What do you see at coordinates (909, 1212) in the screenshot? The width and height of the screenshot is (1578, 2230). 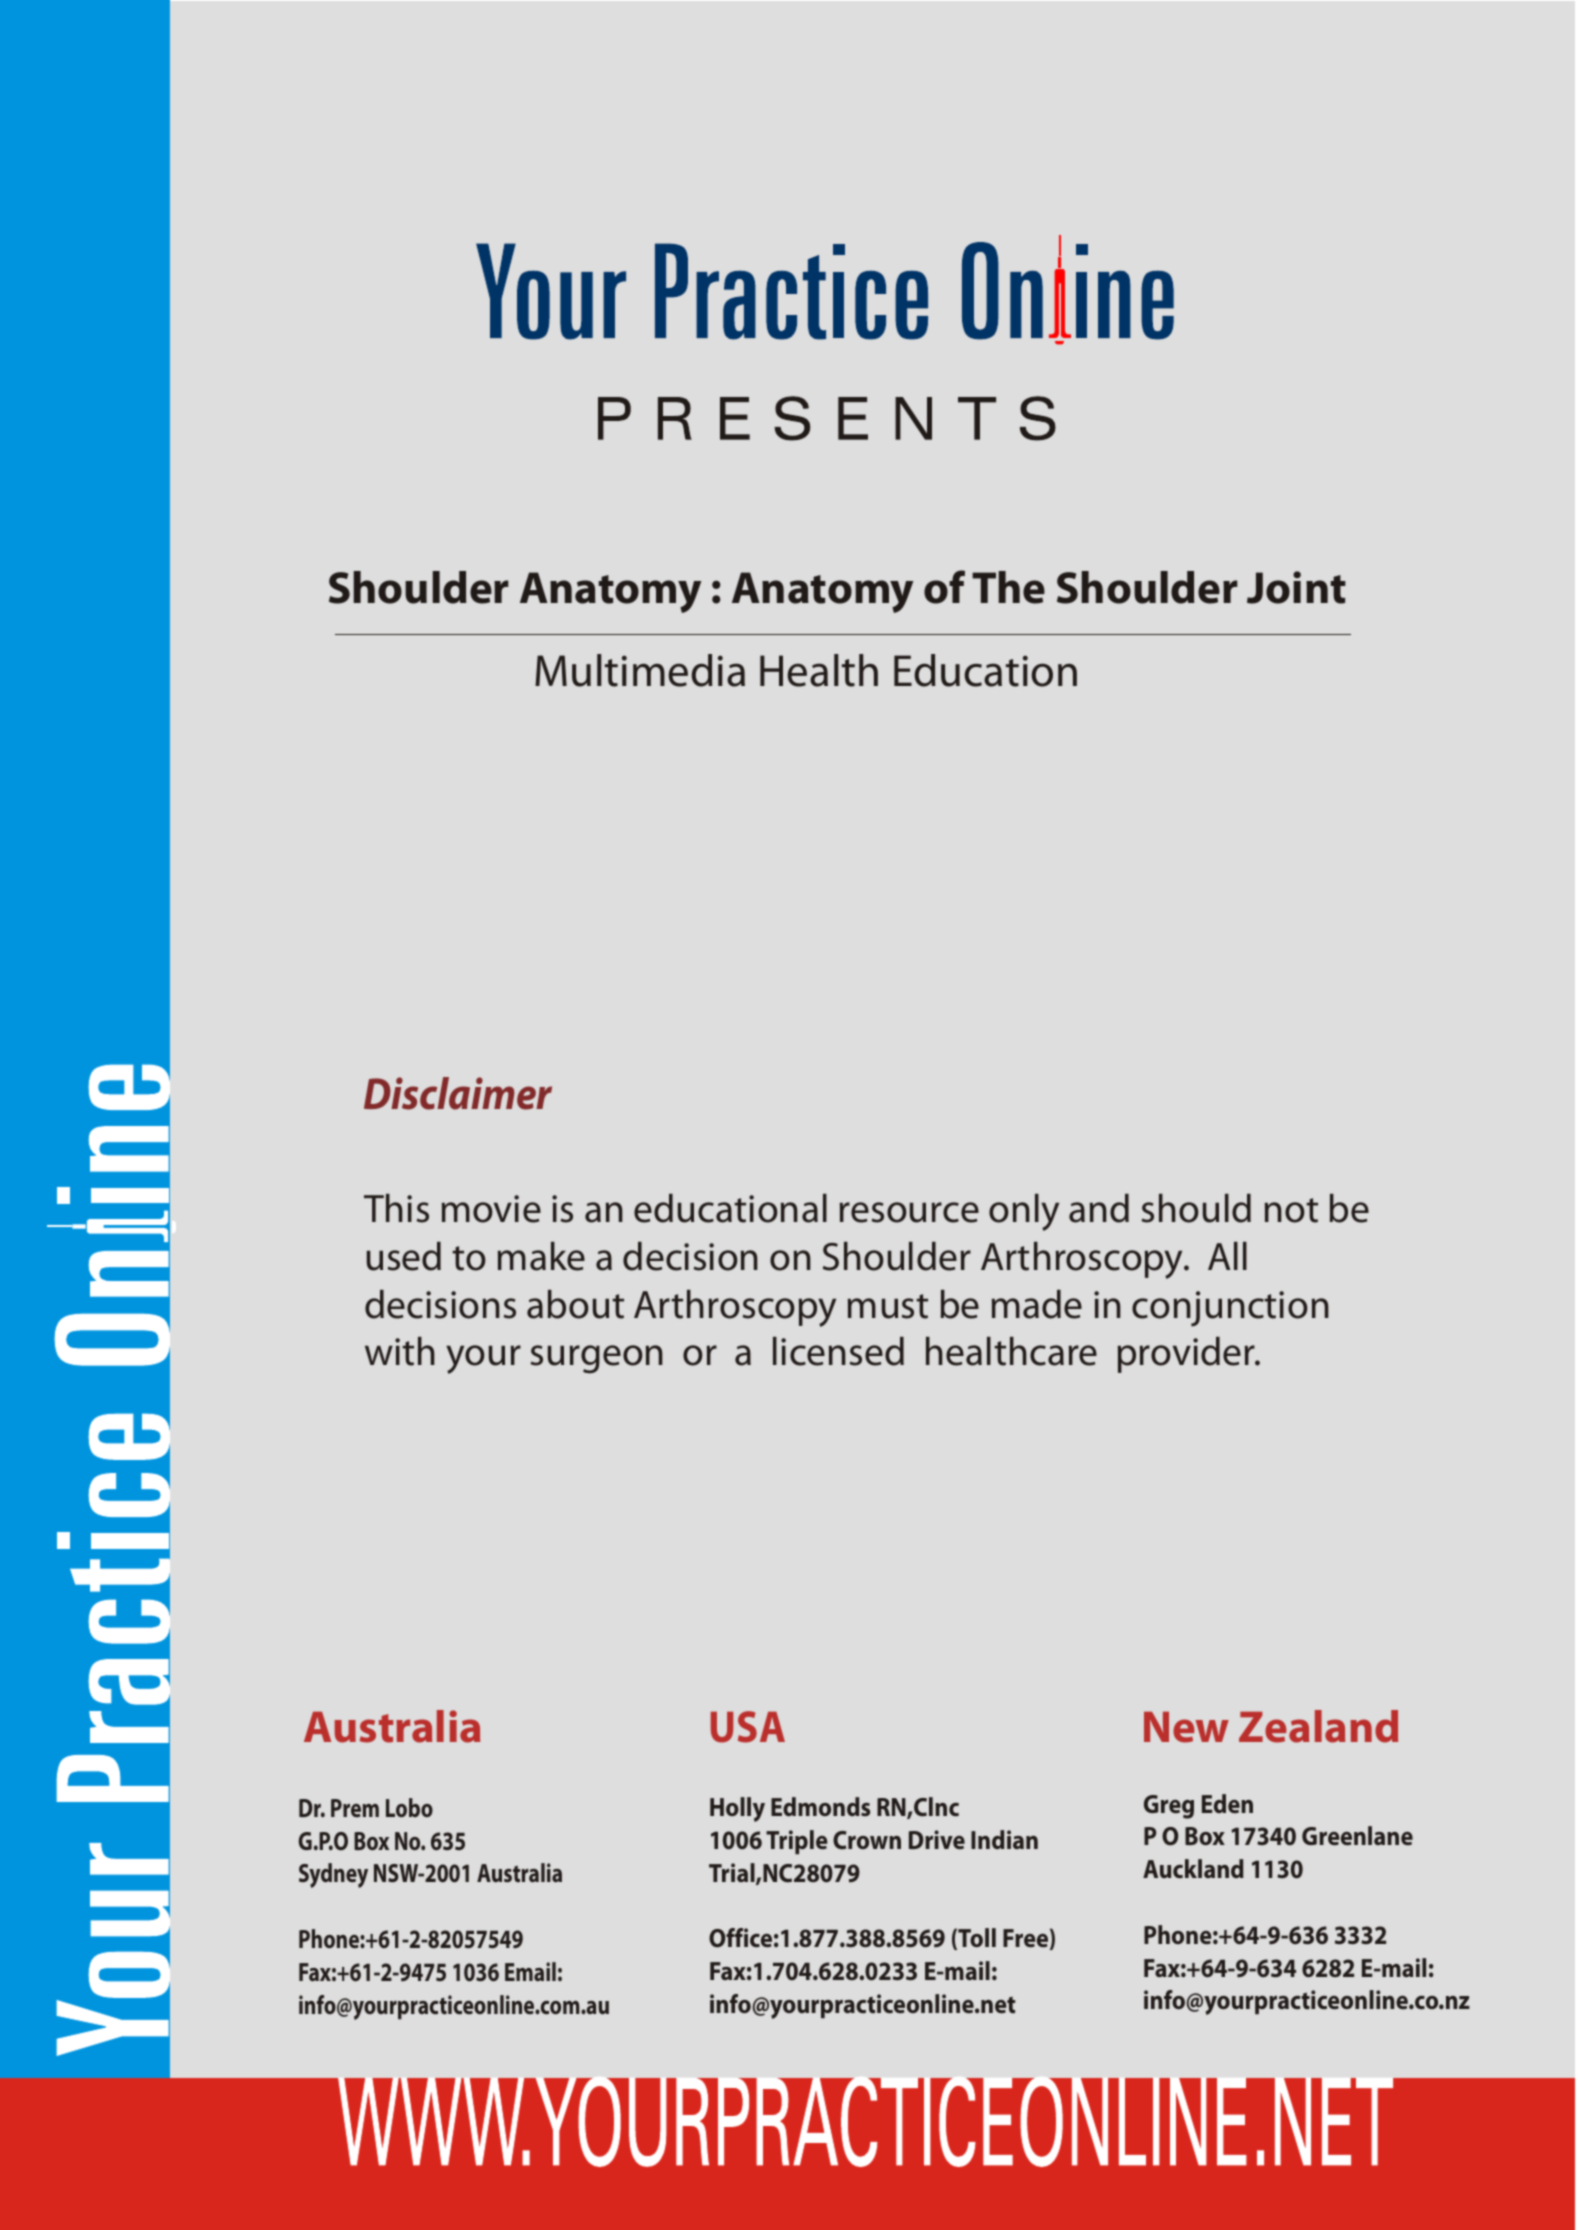 I see `resource` at bounding box center [909, 1212].
